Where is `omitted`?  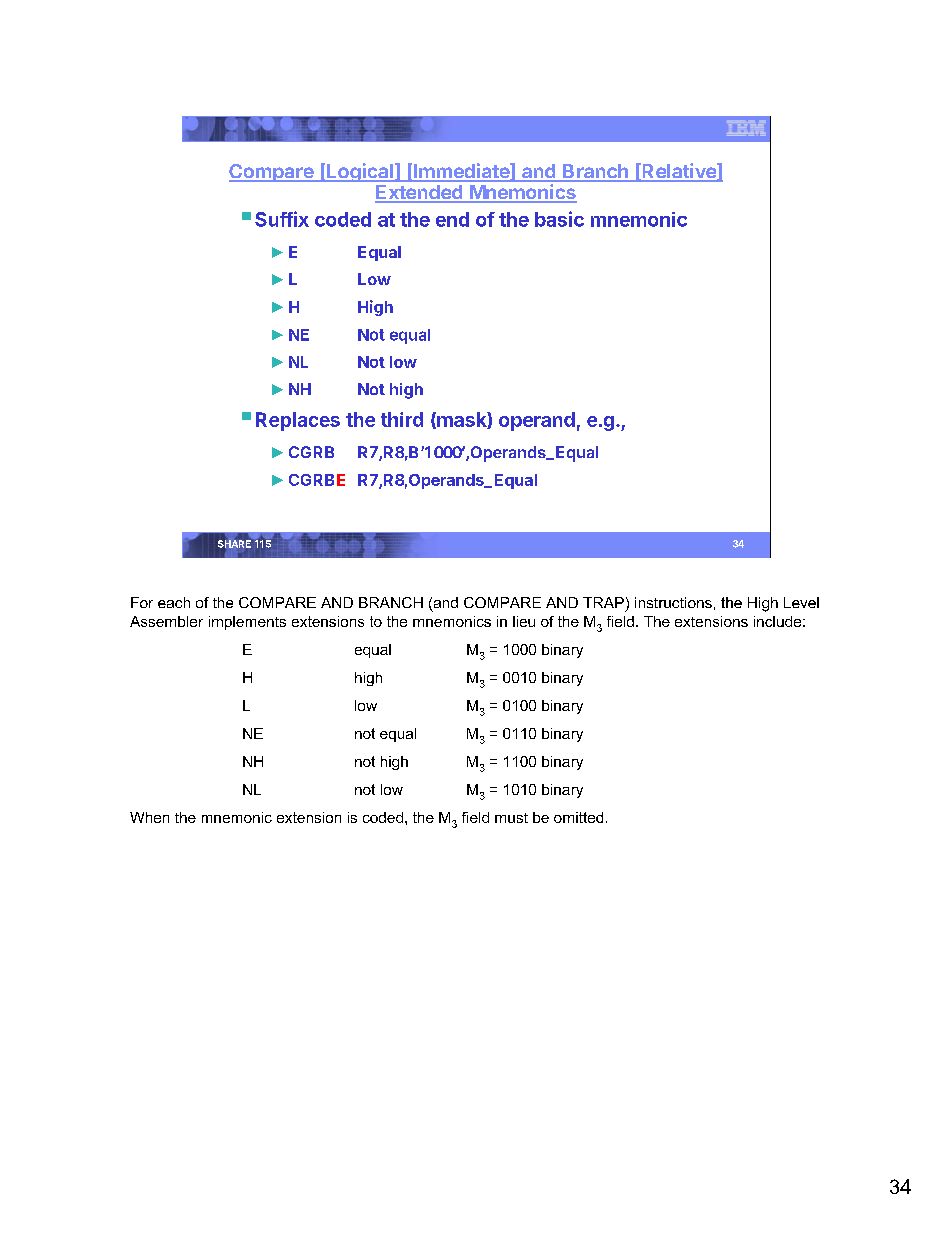 omitted is located at coordinates (578, 817).
